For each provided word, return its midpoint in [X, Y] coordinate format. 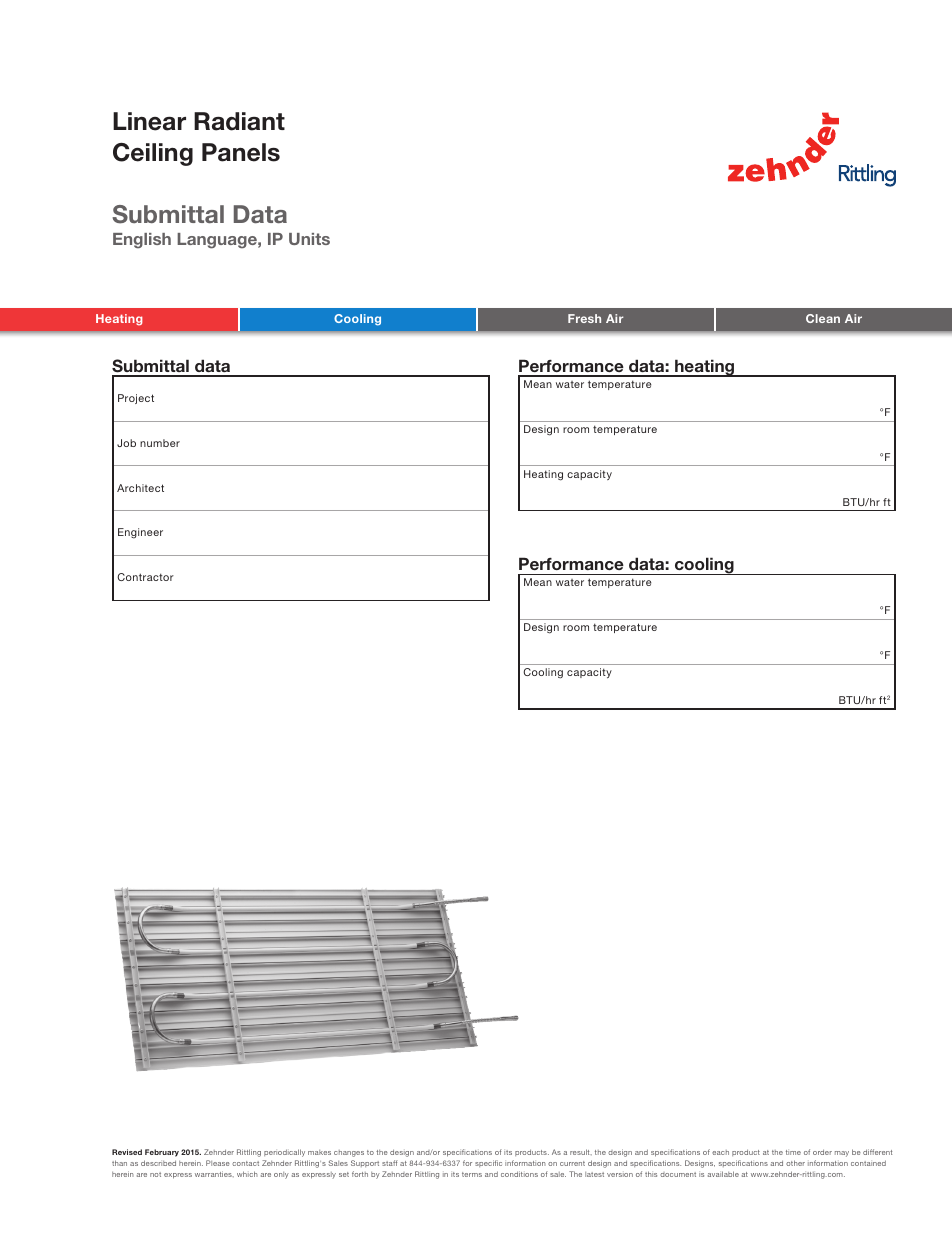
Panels [241, 152]
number [160, 443]
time [793, 1152]
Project [136, 399]
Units [309, 239]
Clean [823, 318]
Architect [140, 488]
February [162, 1153]
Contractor [145, 577]
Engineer [140, 533]
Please [218, 1163]
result [581, 1152]
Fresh [584, 318]
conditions [519, 1174]
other [795, 1163]
